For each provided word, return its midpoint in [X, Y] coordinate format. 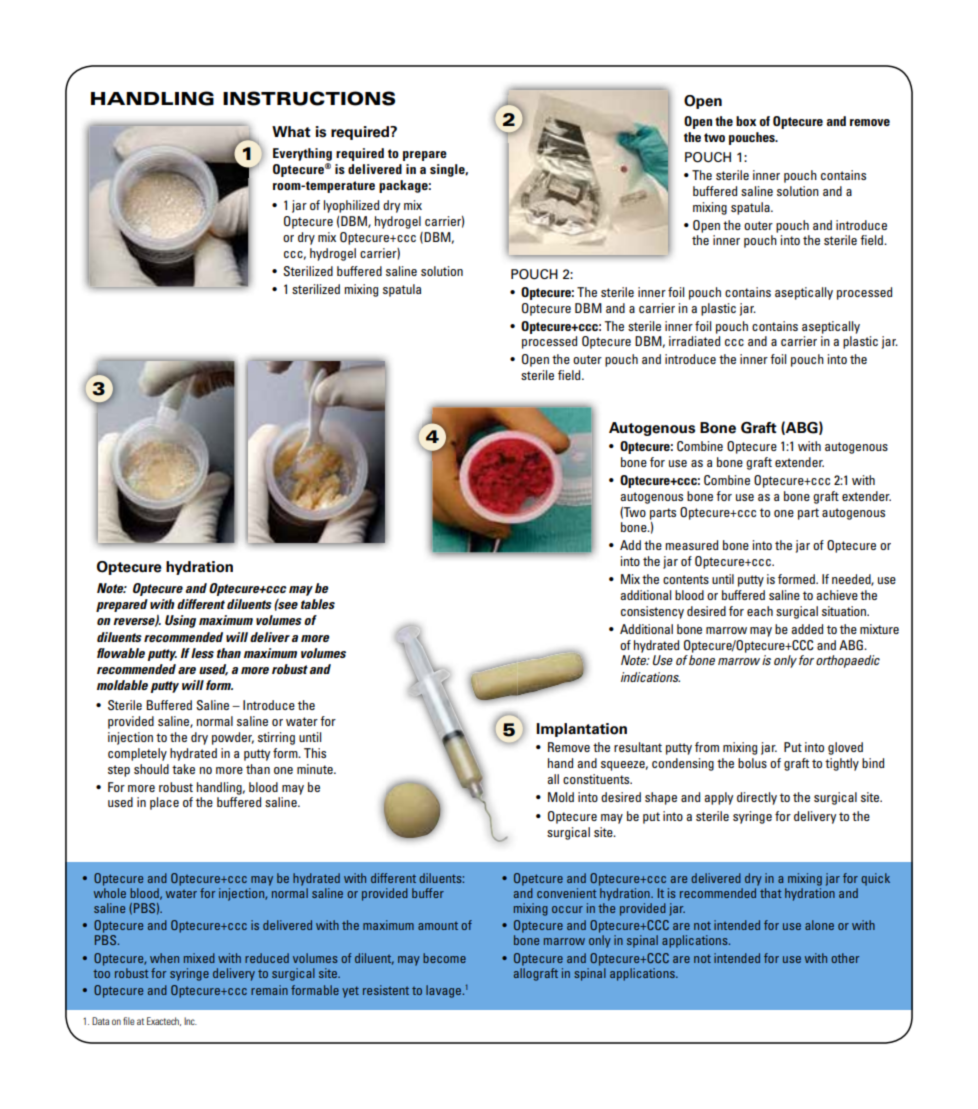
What [291, 131]
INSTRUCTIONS [309, 98]
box [746, 121]
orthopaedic [848, 661]
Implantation [581, 730]
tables [318, 604]
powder [233, 738]
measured [691, 545]
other [845, 958]
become [444, 958]
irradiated [694, 341]
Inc [190, 1021]
